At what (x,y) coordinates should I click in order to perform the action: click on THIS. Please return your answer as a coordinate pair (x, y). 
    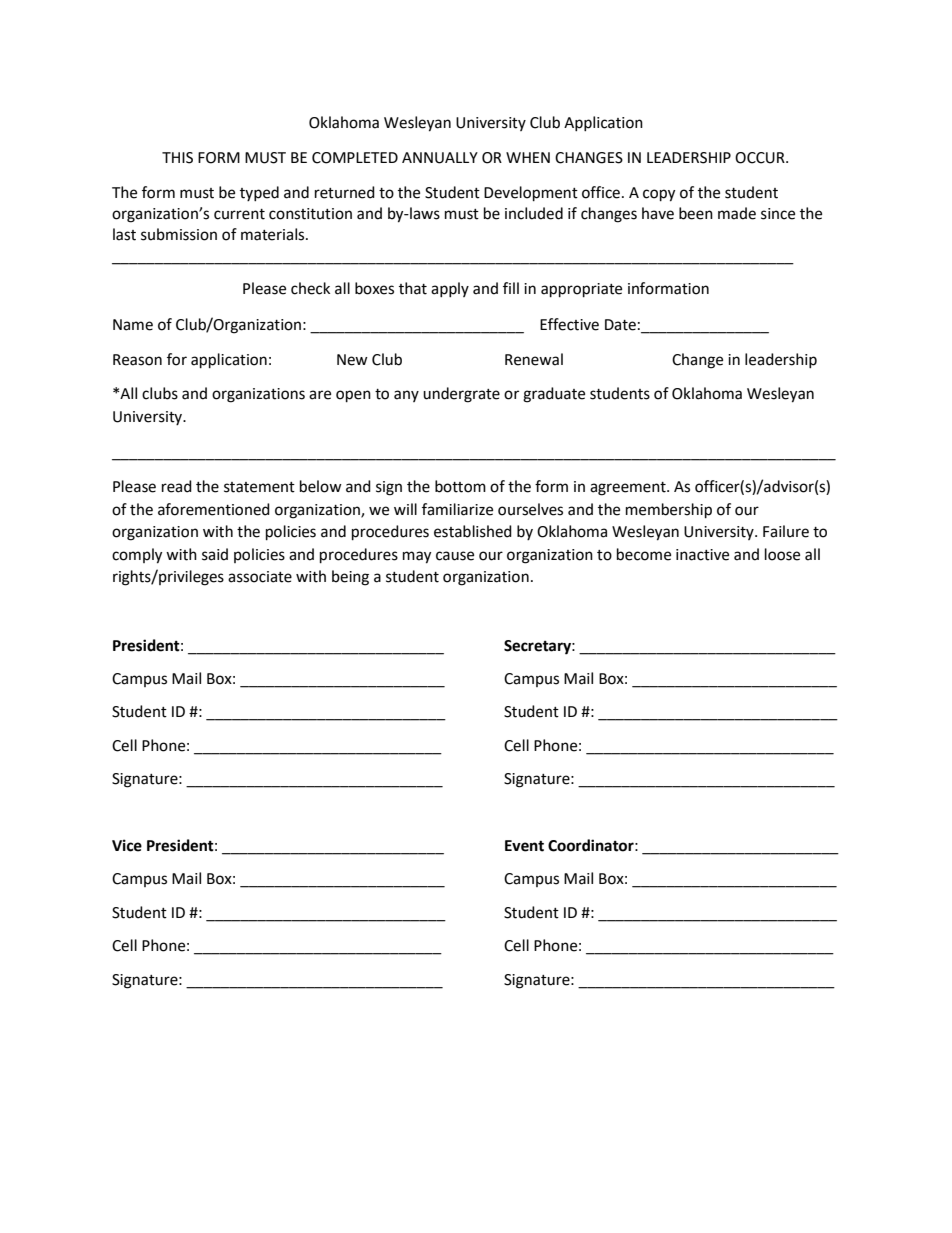
    Looking at the image, I should click on (177, 158).
